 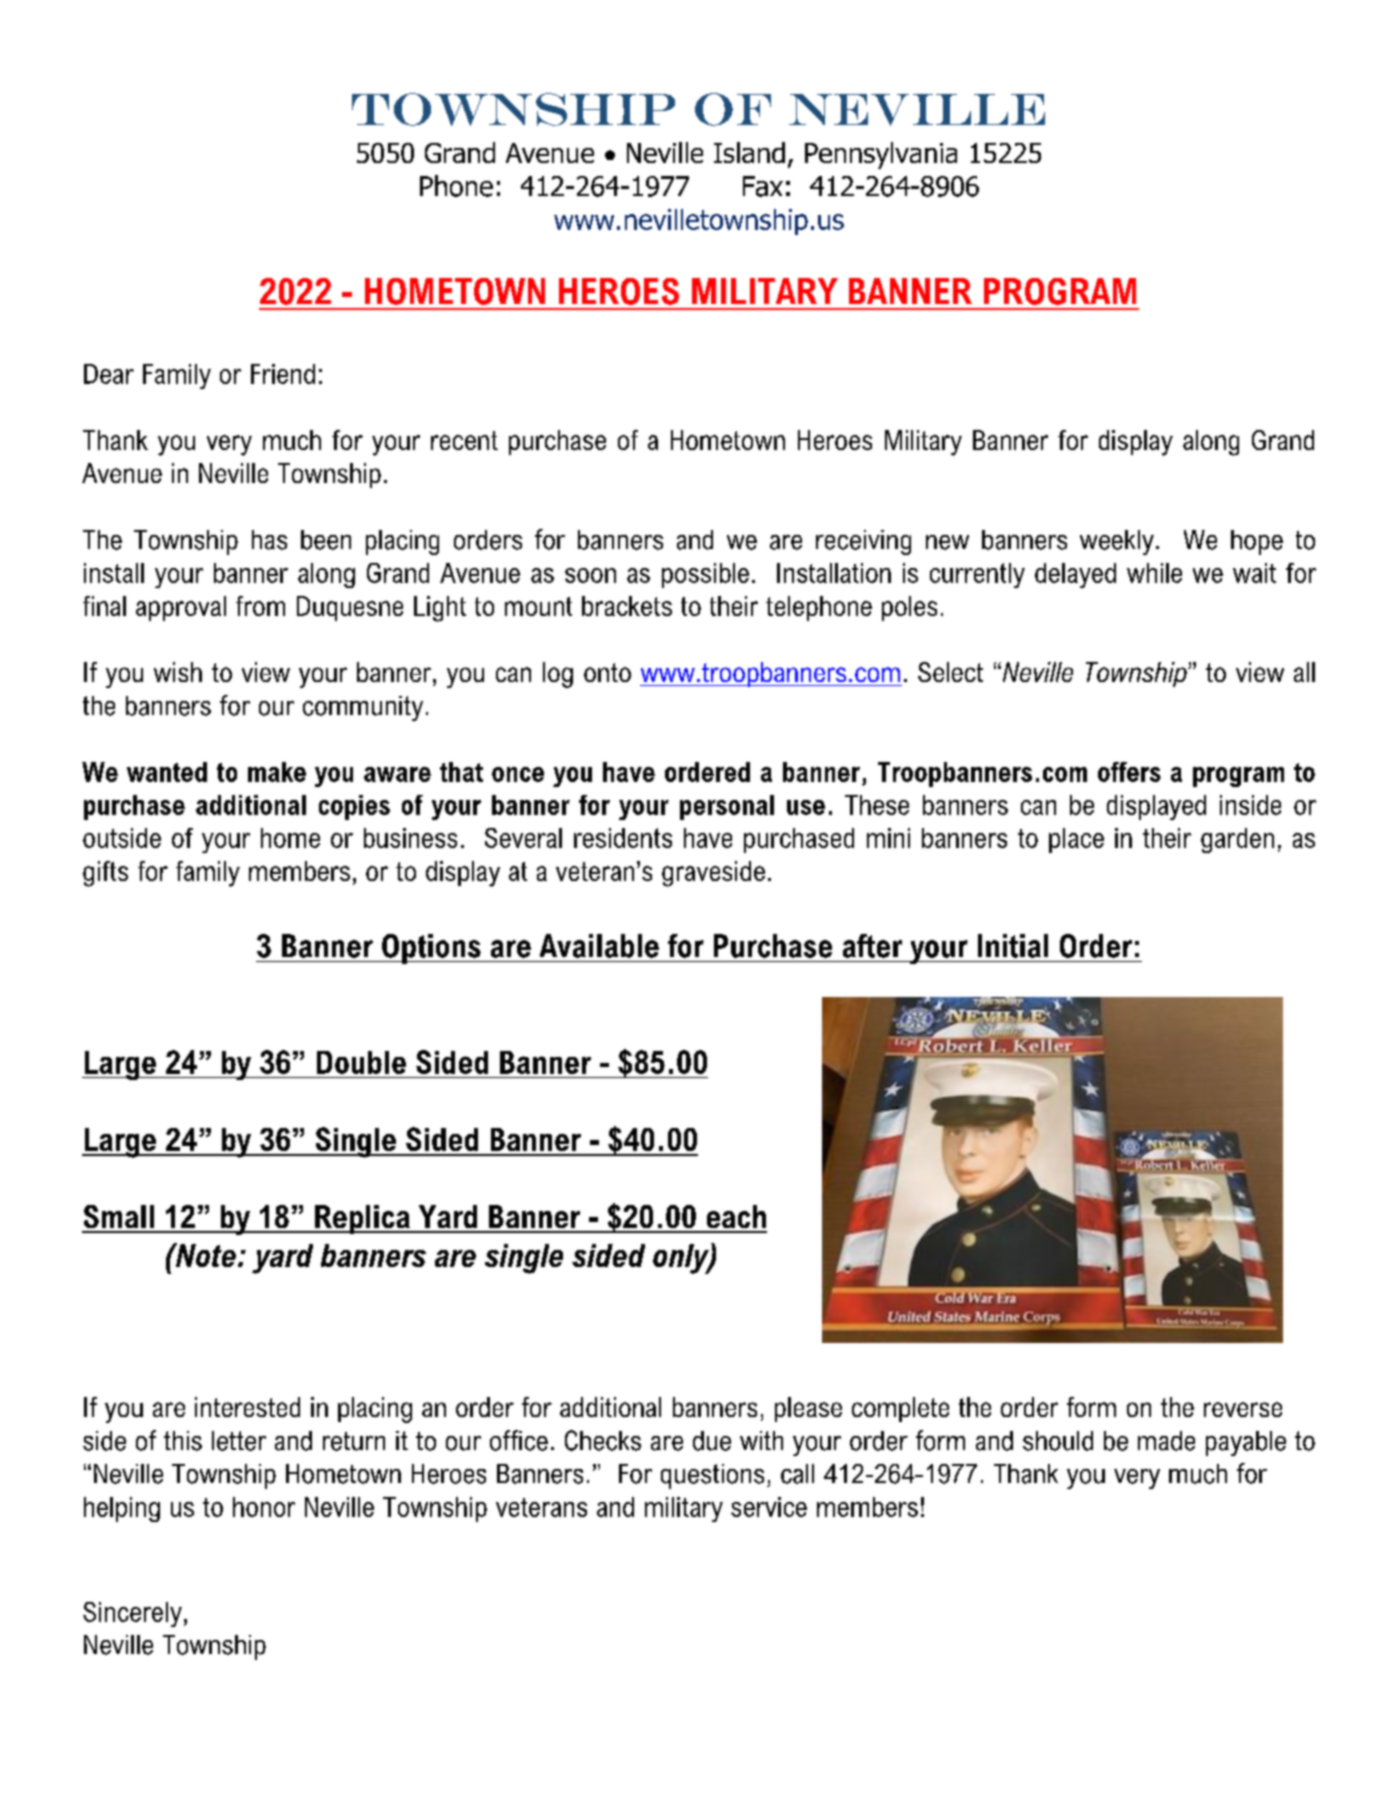 I want to click on reverse, so click(x=1243, y=1409).
